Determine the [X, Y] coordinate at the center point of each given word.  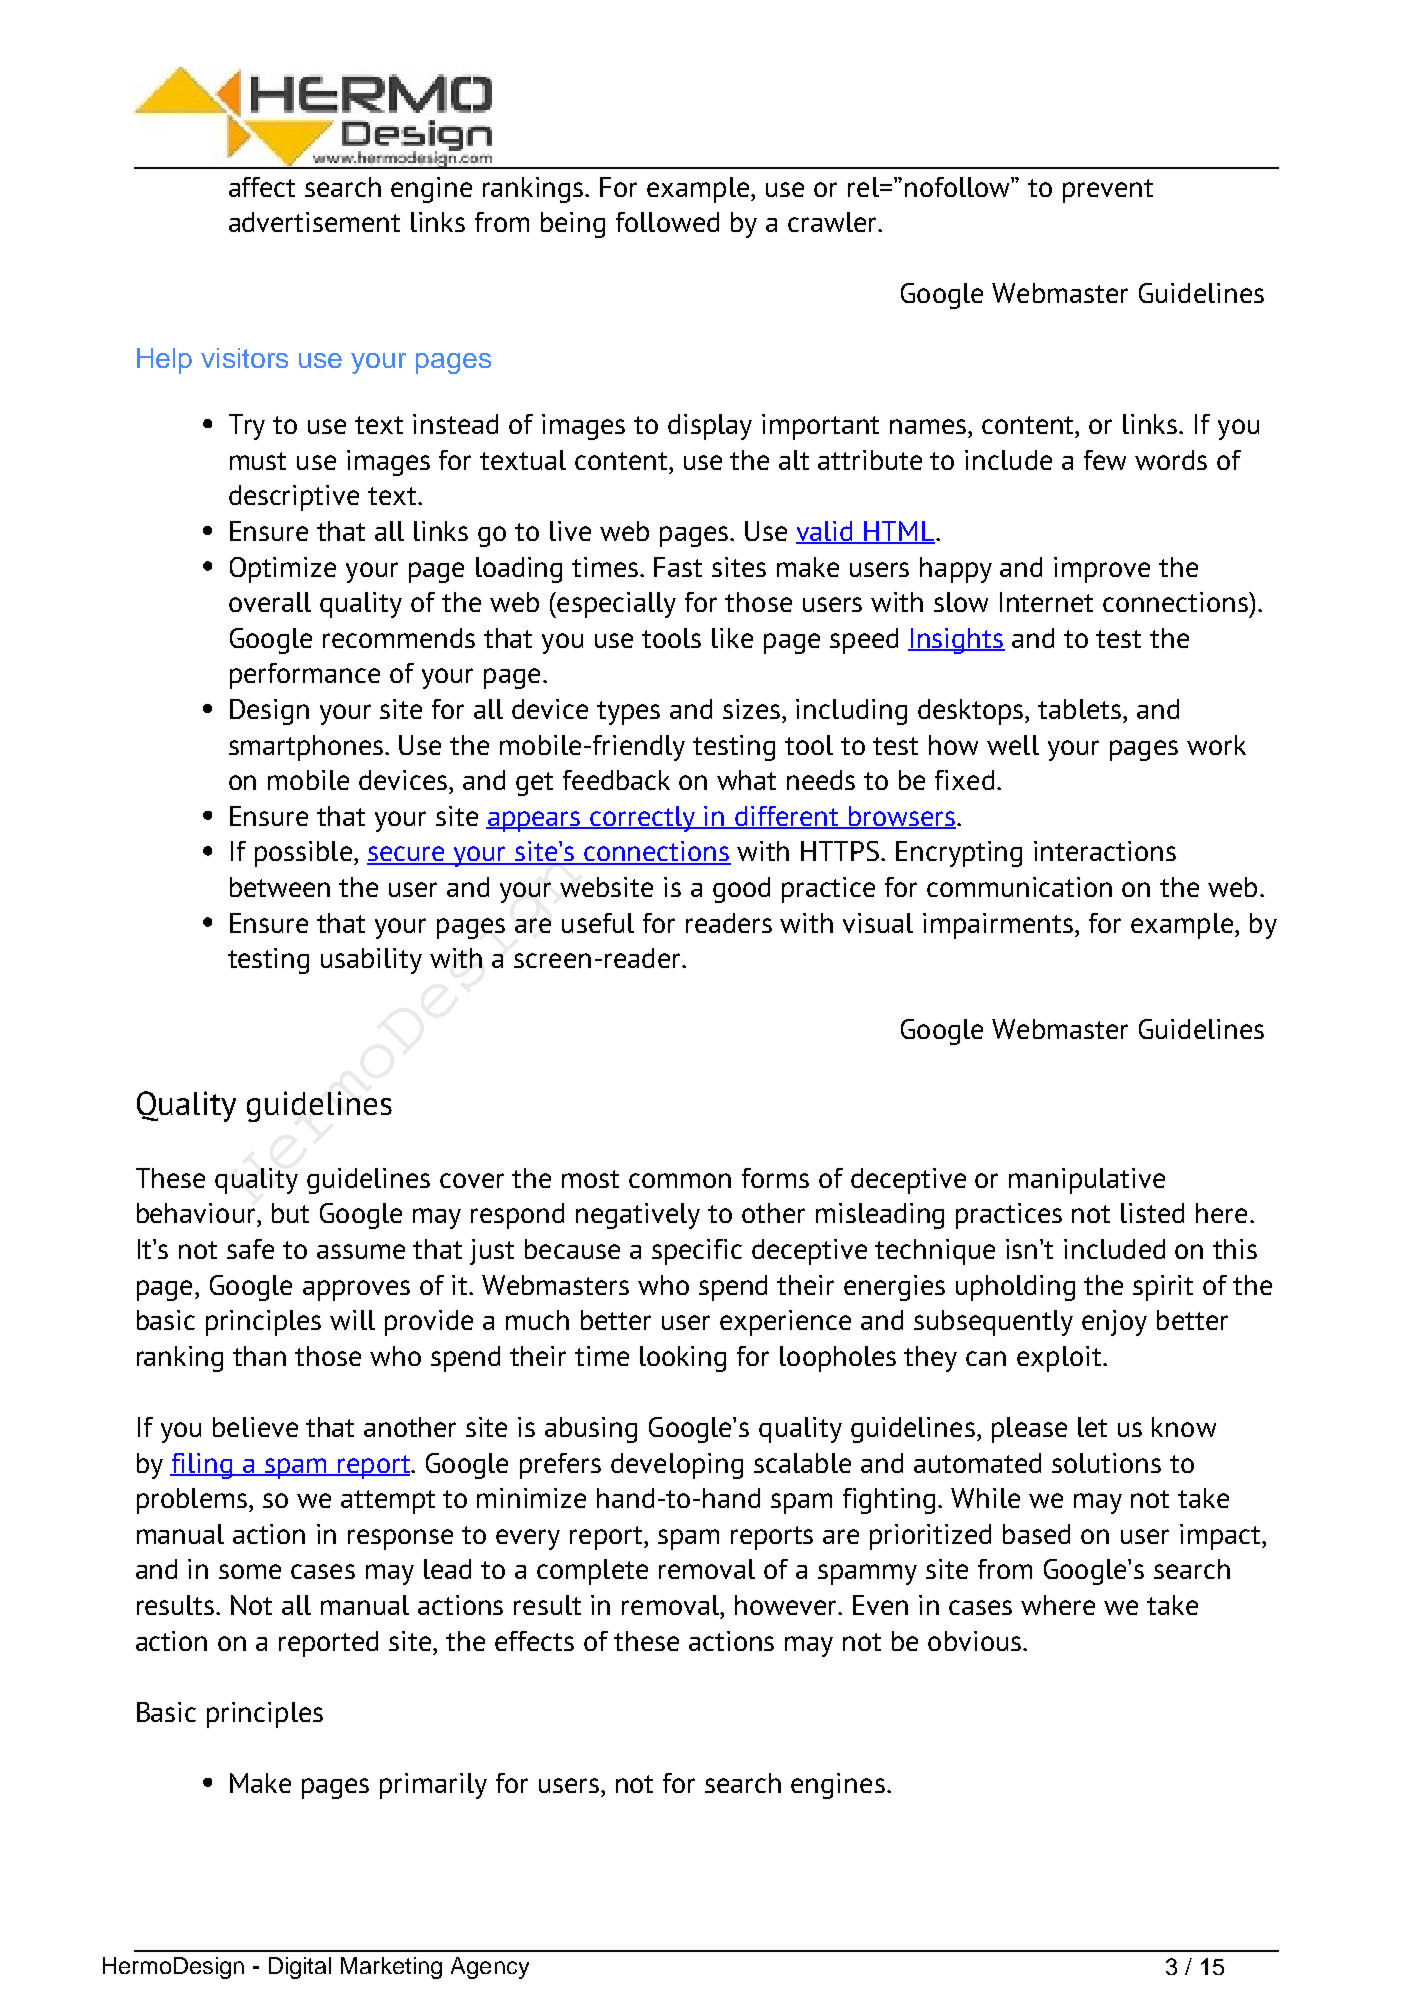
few [1105, 460]
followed [667, 222]
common [680, 1180]
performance [305, 676]
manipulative [1087, 1181]
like [732, 638]
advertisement [314, 222]
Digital [300, 1968]
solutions [1106, 1463]
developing [677, 1466]
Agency [490, 1968]
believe [255, 1427]
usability [371, 961]
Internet [1046, 602]
